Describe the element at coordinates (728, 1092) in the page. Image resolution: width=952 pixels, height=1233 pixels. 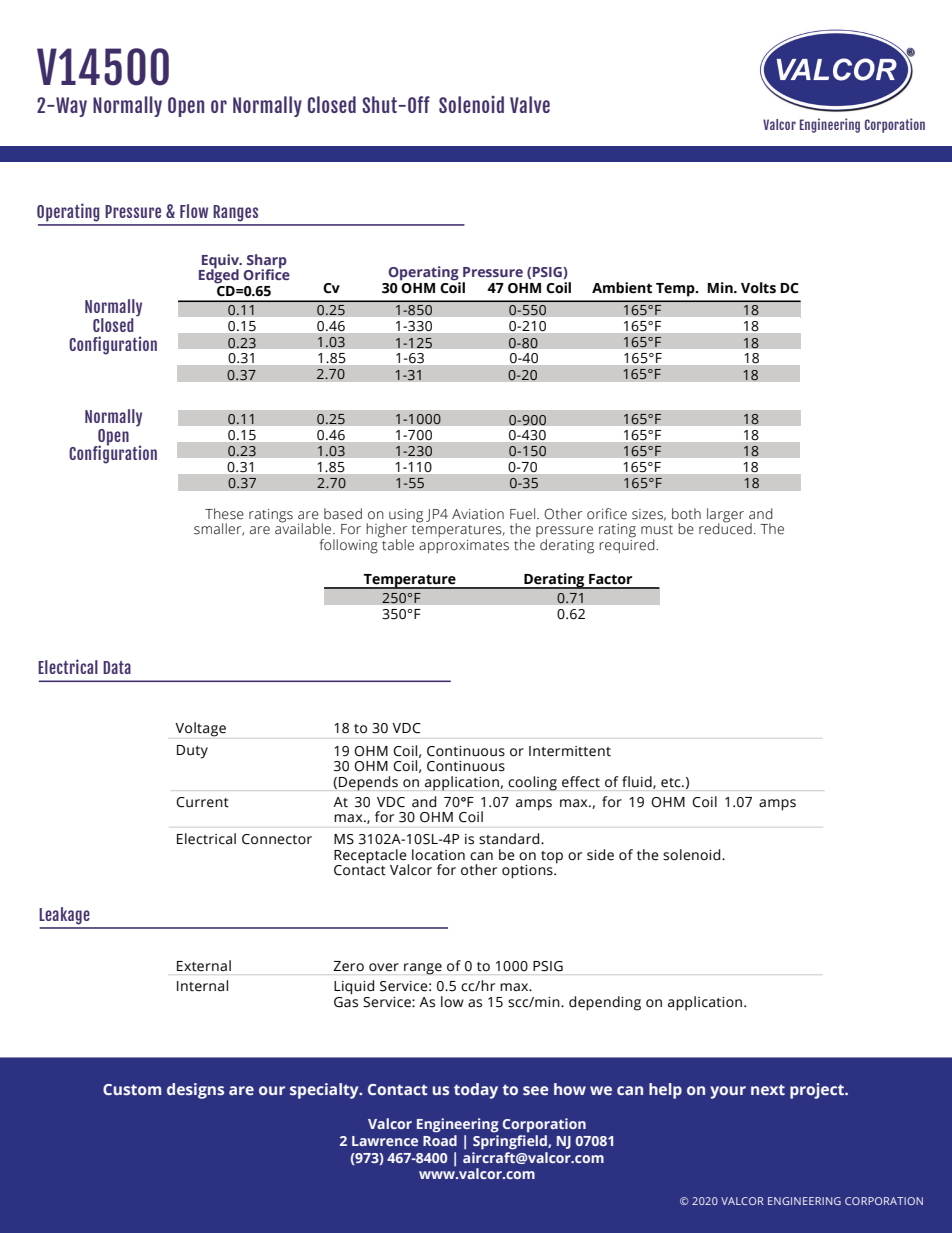
I see `your` at that location.
